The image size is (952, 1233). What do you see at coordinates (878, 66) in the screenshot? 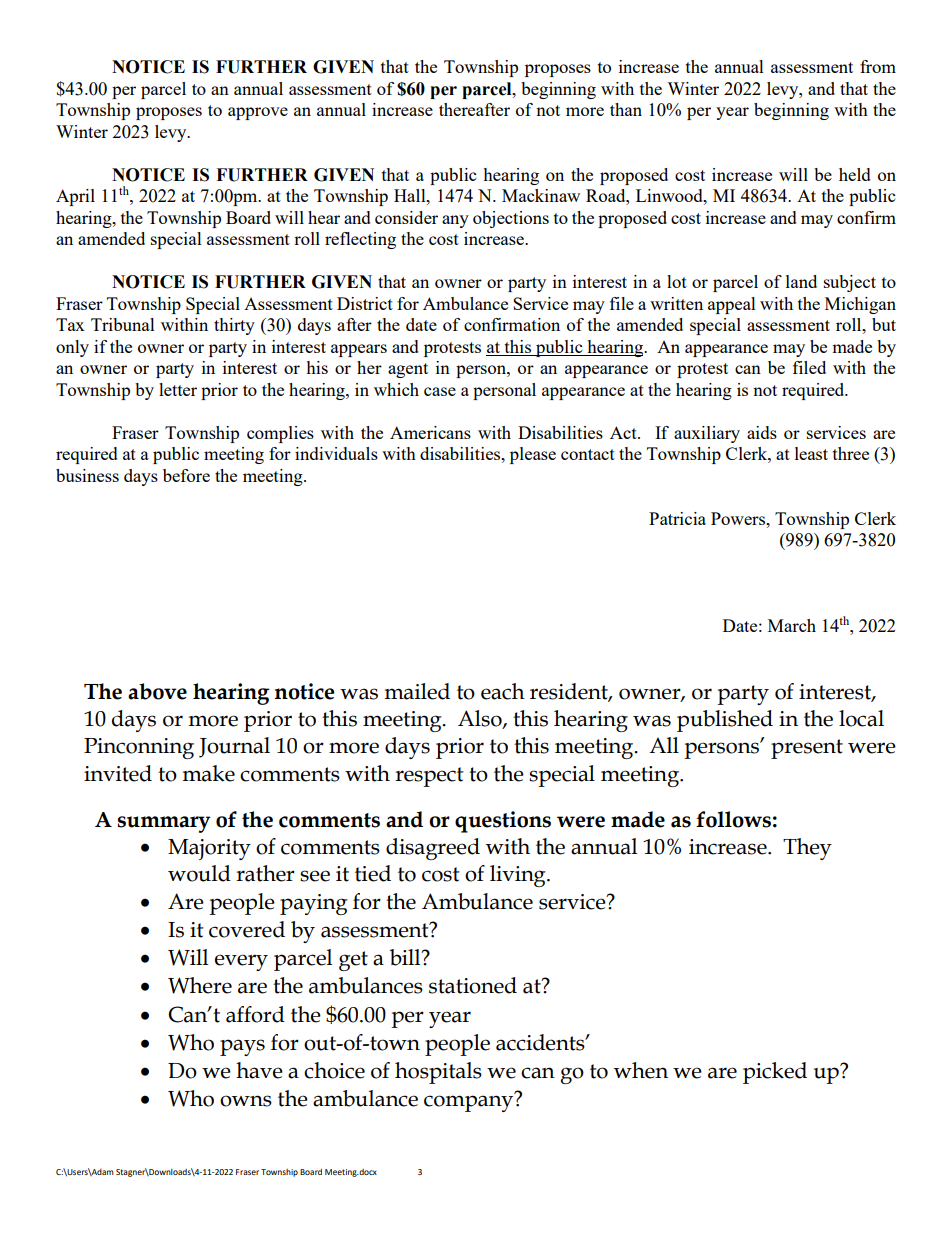
I see `from` at bounding box center [878, 66].
